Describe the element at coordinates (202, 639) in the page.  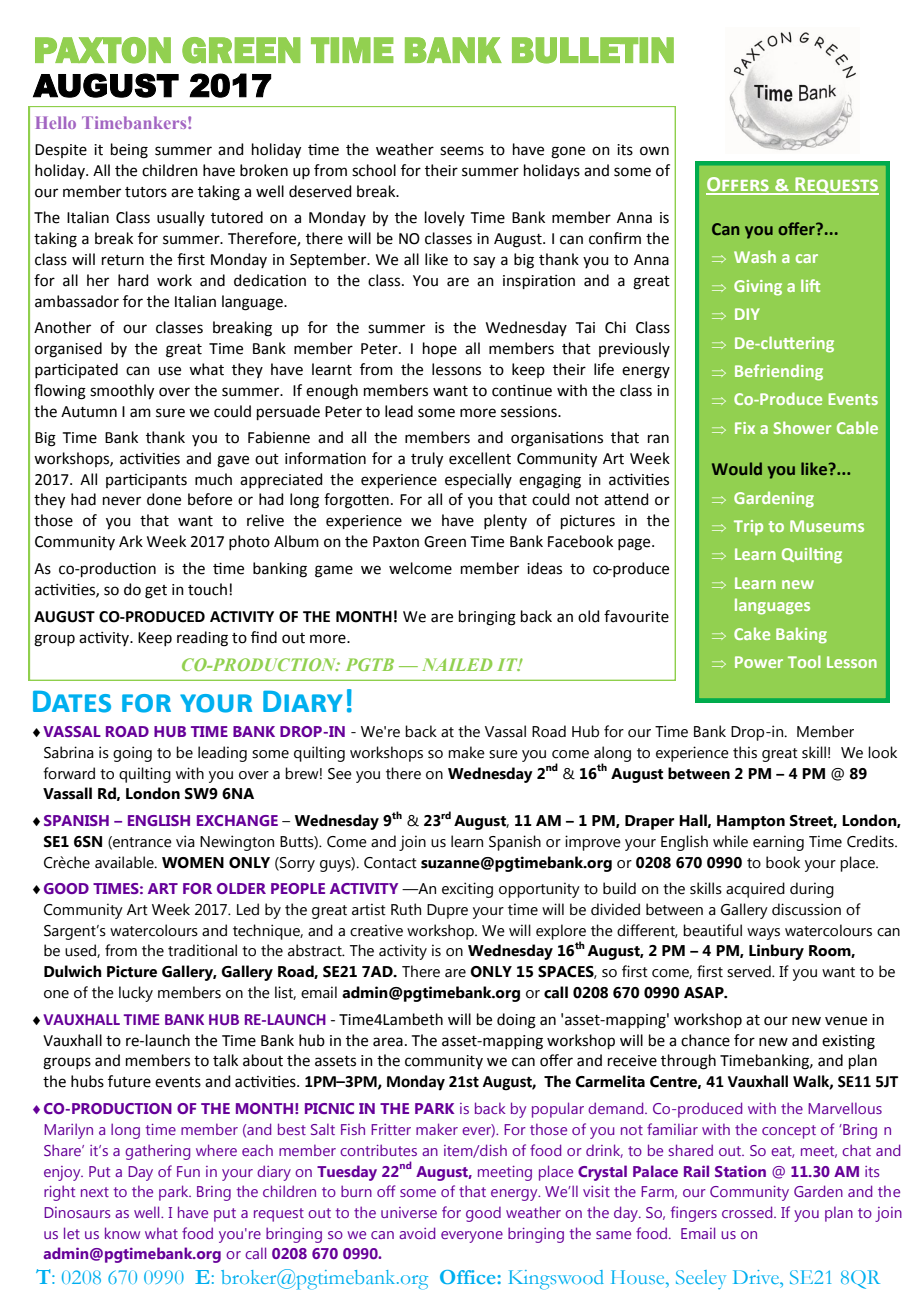
I see `reading` at that location.
